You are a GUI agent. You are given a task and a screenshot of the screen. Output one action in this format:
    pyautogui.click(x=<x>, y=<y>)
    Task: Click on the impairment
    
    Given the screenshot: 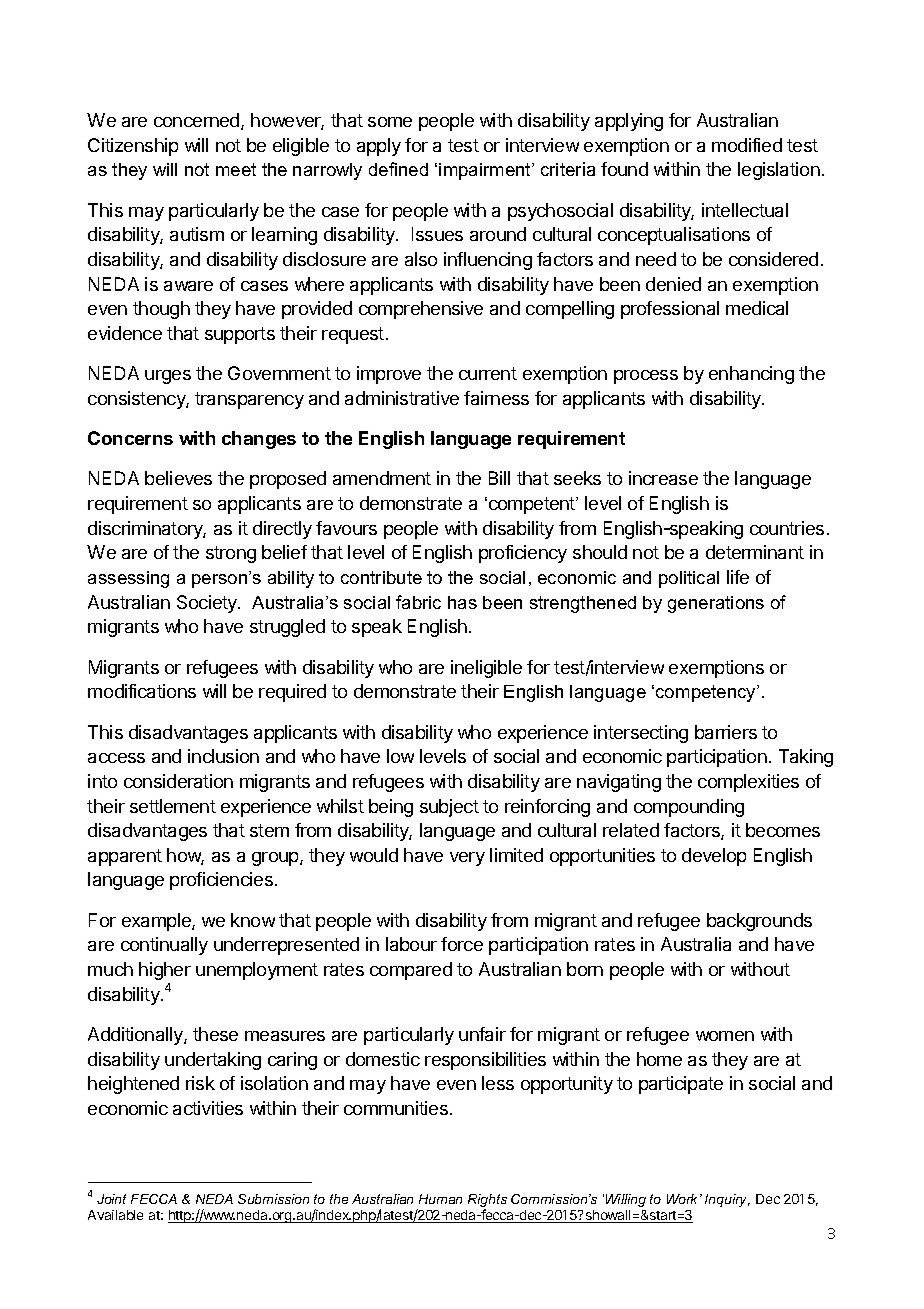 What is the action you would take?
    pyautogui.click(x=486, y=171)
